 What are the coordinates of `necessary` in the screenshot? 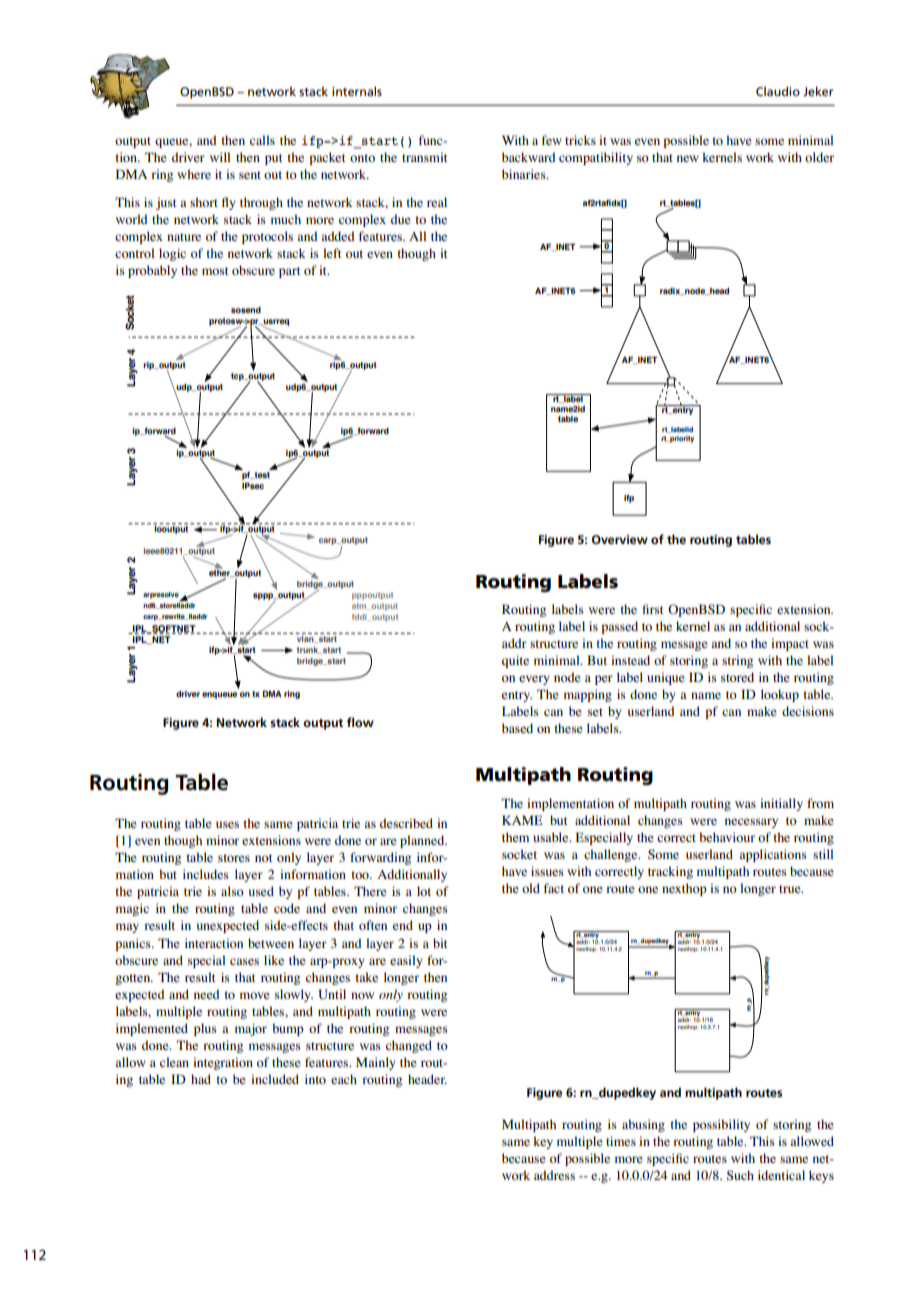 It's located at (751, 823).
